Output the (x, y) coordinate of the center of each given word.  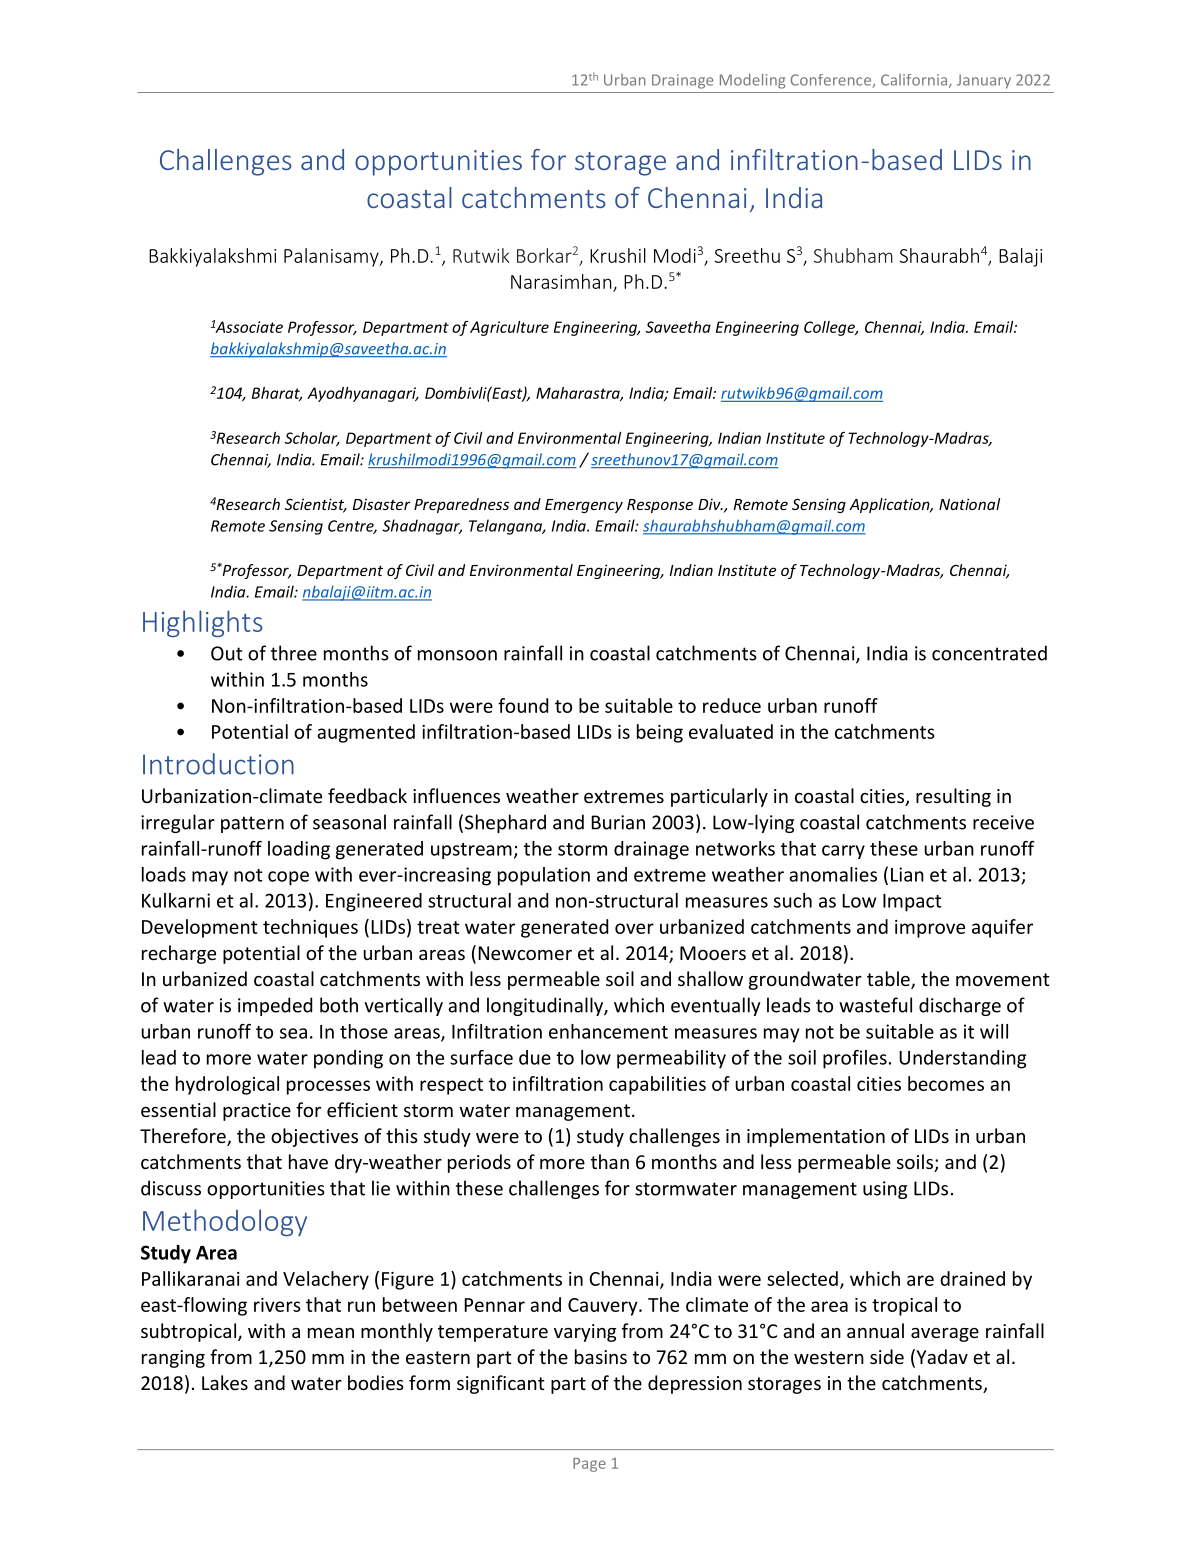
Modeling (752, 81)
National (969, 504)
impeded (275, 1006)
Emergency (584, 506)
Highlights (203, 623)
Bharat (277, 394)
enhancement (608, 1031)
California (914, 80)
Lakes (225, 1382)
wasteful (875, 1005)
